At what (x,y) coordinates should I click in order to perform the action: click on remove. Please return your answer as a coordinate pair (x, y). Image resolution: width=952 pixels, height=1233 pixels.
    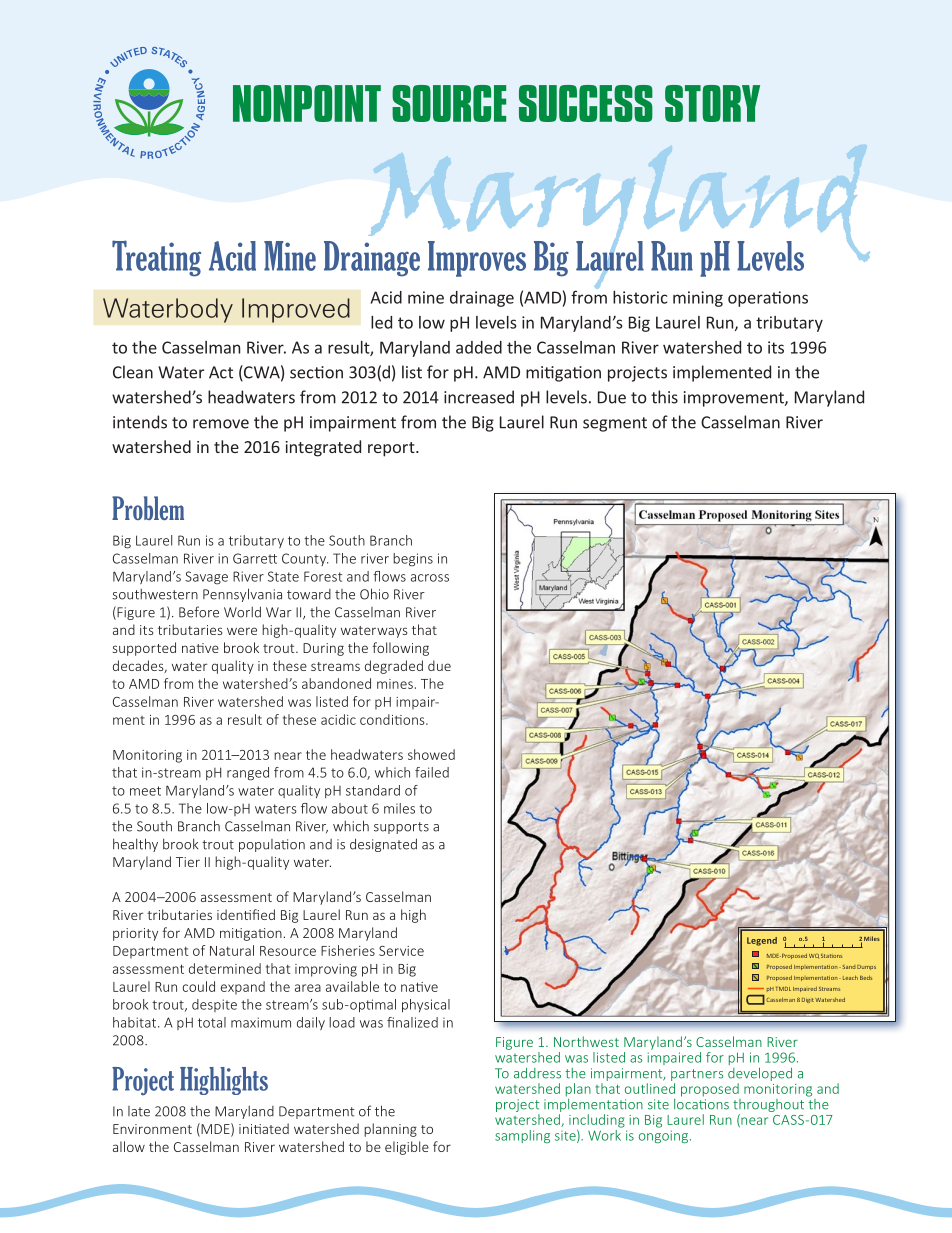
    Looking at the image, I should click on (221, 424).
